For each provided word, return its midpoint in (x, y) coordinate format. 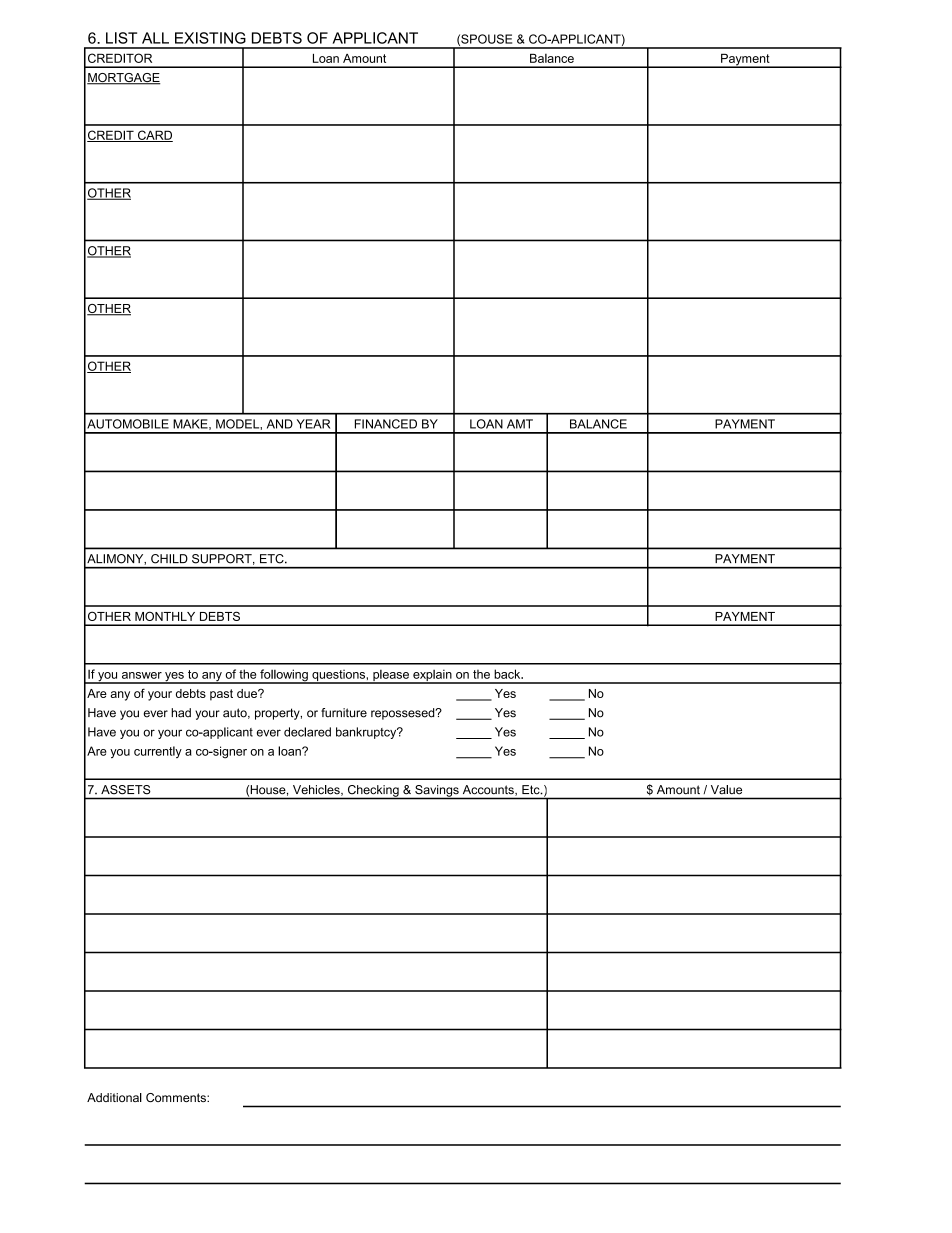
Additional (114, 1097)
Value (726, 789)
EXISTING (210, 38)
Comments (177, 1097)
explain (432, 676)
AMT (520, 424)
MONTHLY (165, 616)
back (508, 674)
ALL (155, 38)
